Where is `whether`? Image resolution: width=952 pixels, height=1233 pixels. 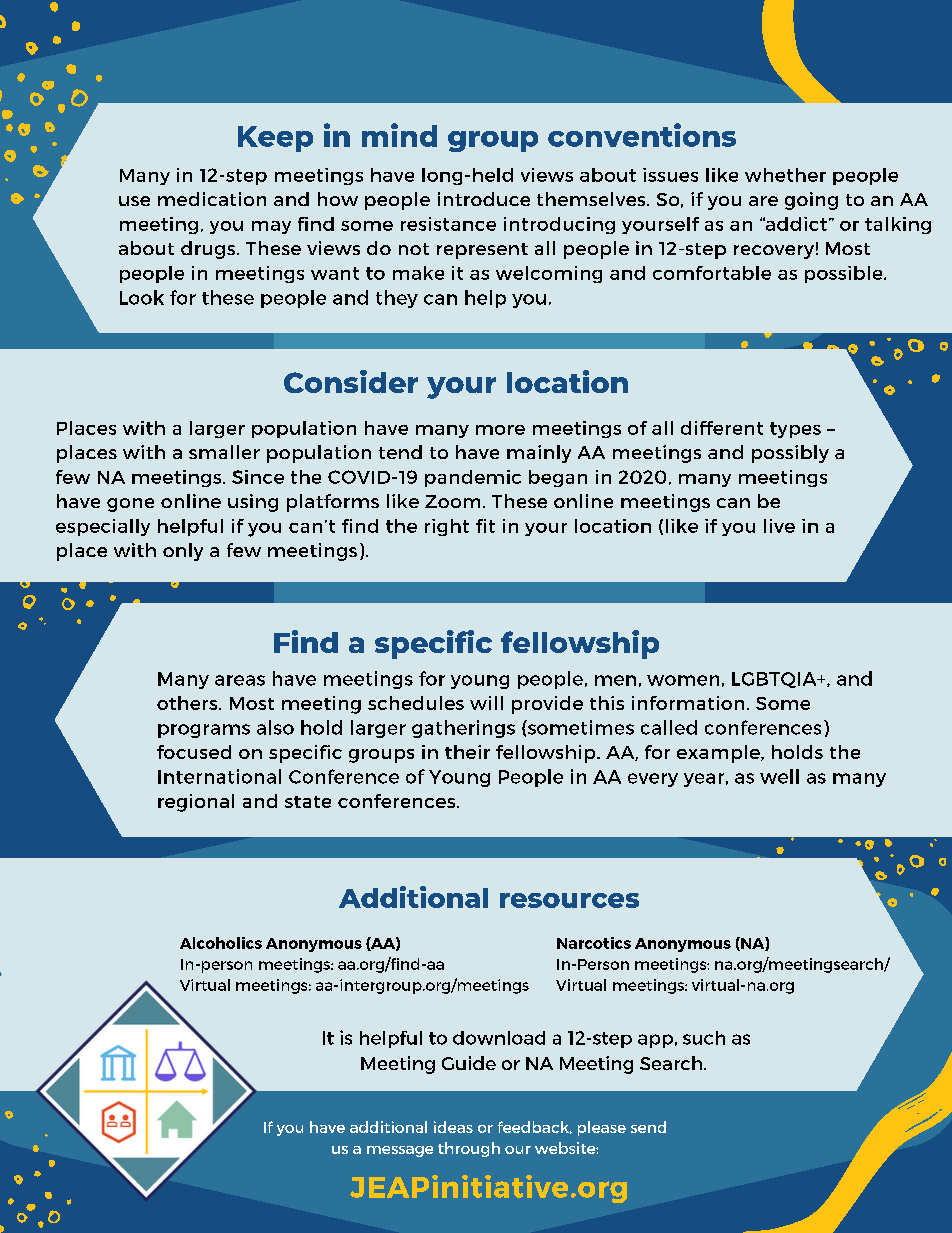
whether is located at coordinates (785, 175).
